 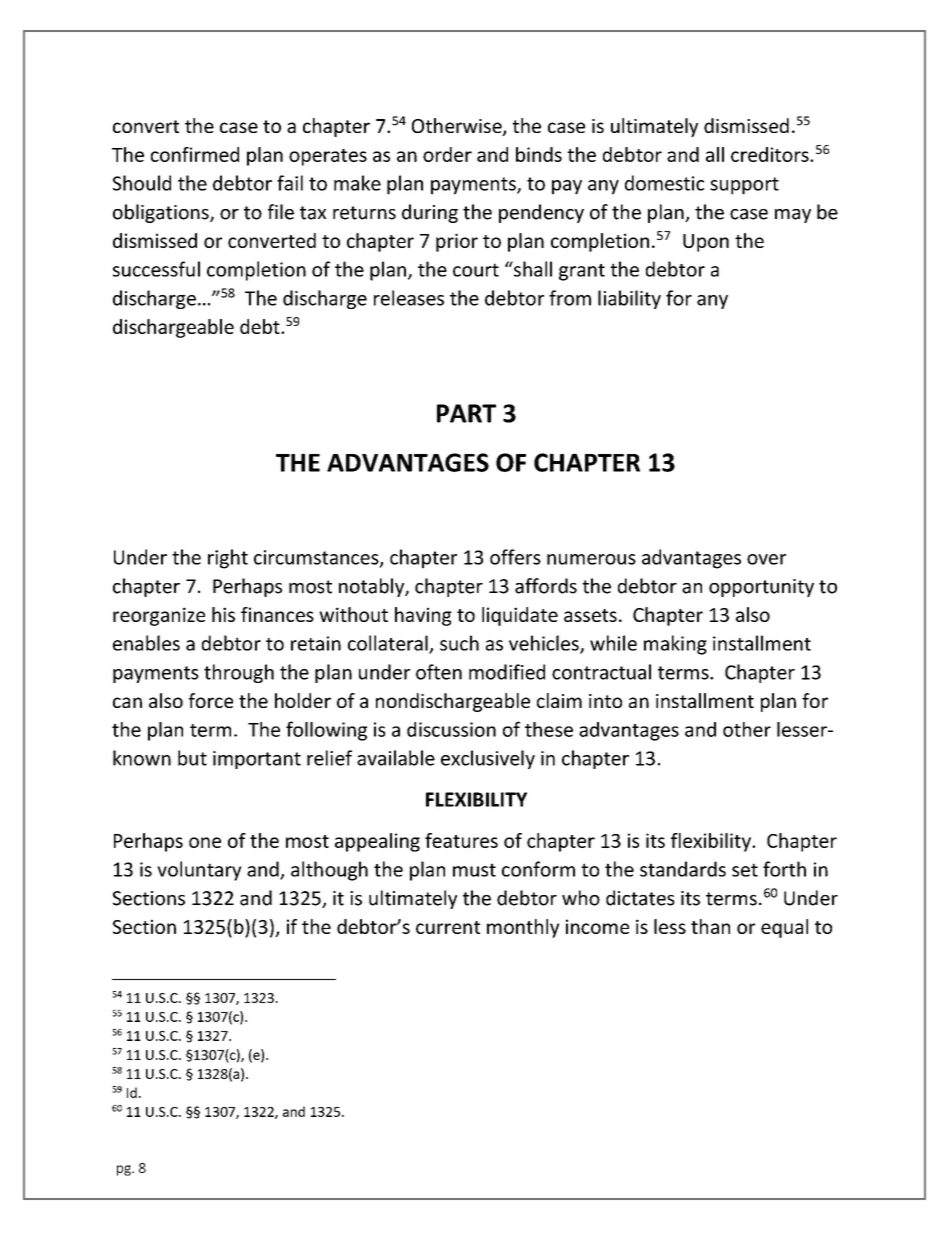 I want to click on force, so click(x=211, y=700).
